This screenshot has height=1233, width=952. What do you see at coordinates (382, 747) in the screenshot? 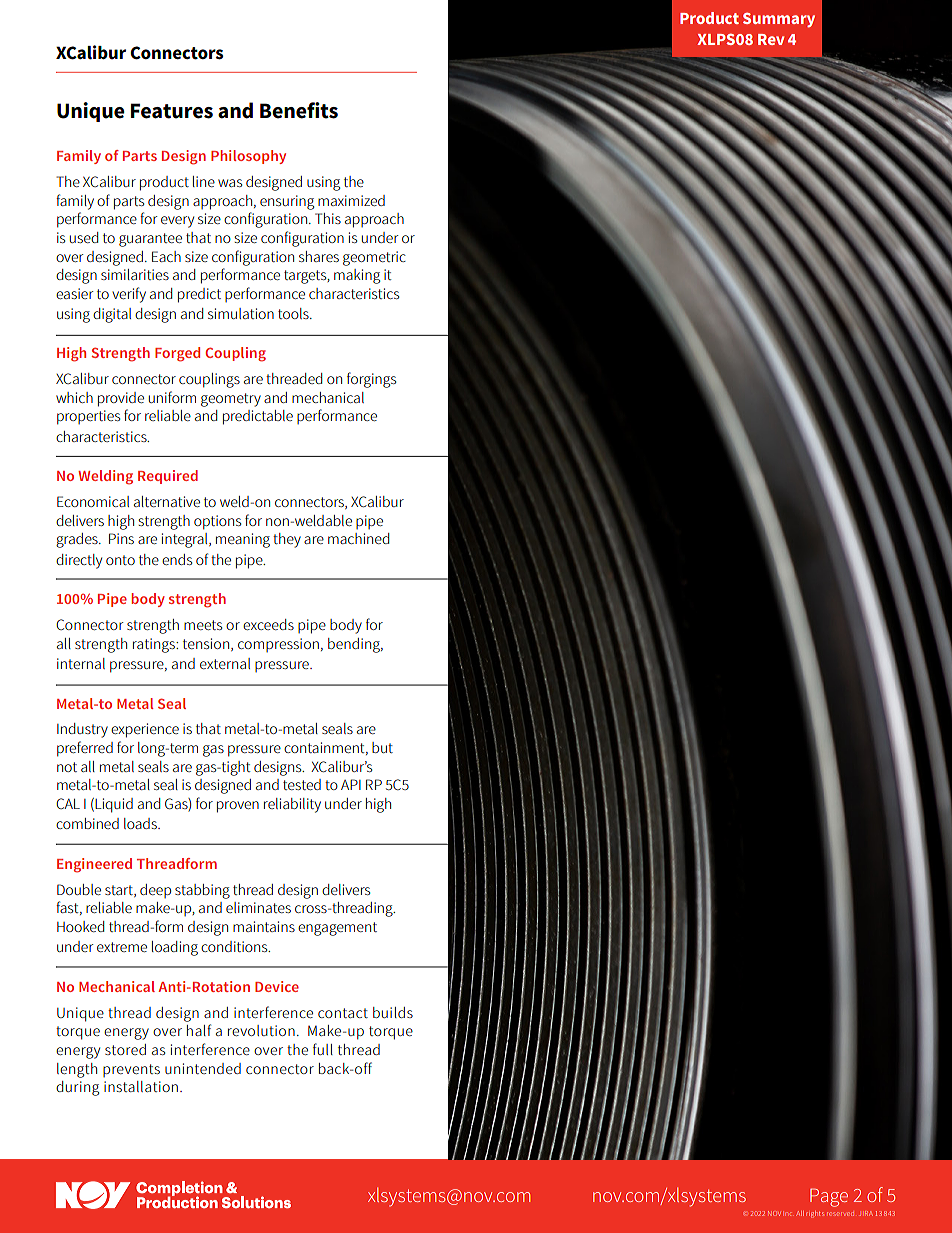
I see `but` at bounding box center [382, 747].
